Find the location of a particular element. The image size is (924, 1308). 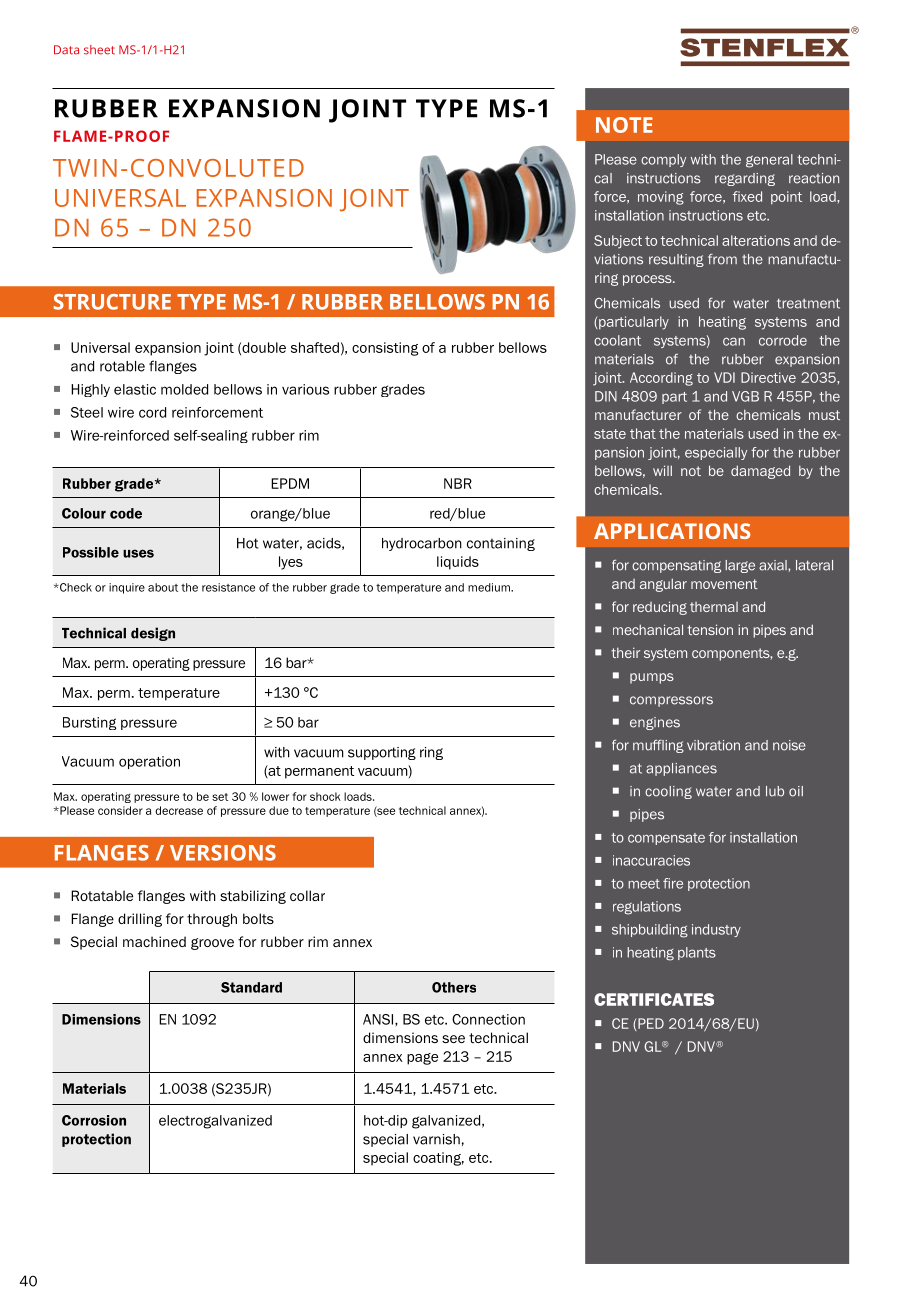

varnish is located at coordinates (436, 1139).
